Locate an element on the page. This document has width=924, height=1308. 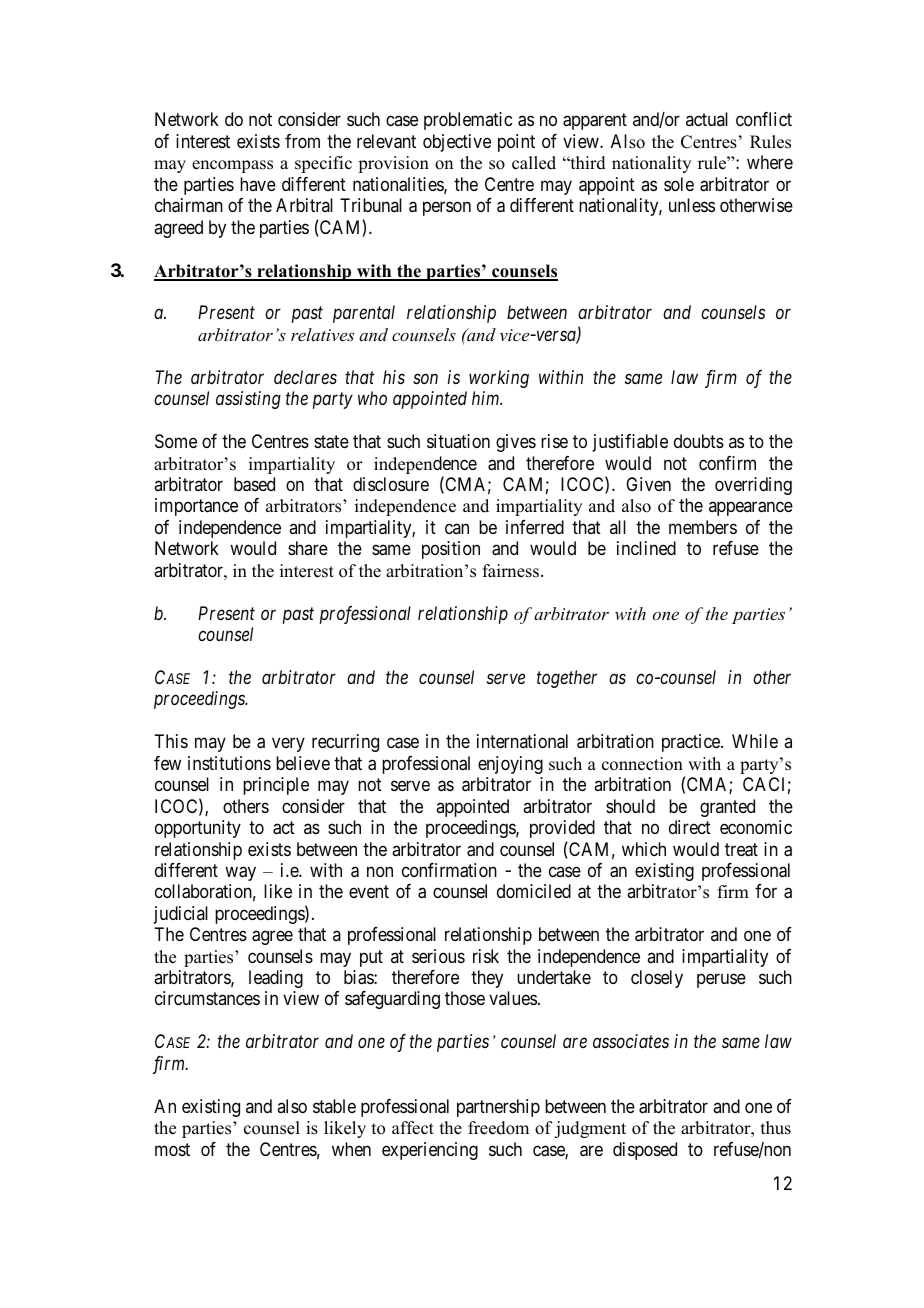
actual is located at coordinates (707, 119).
